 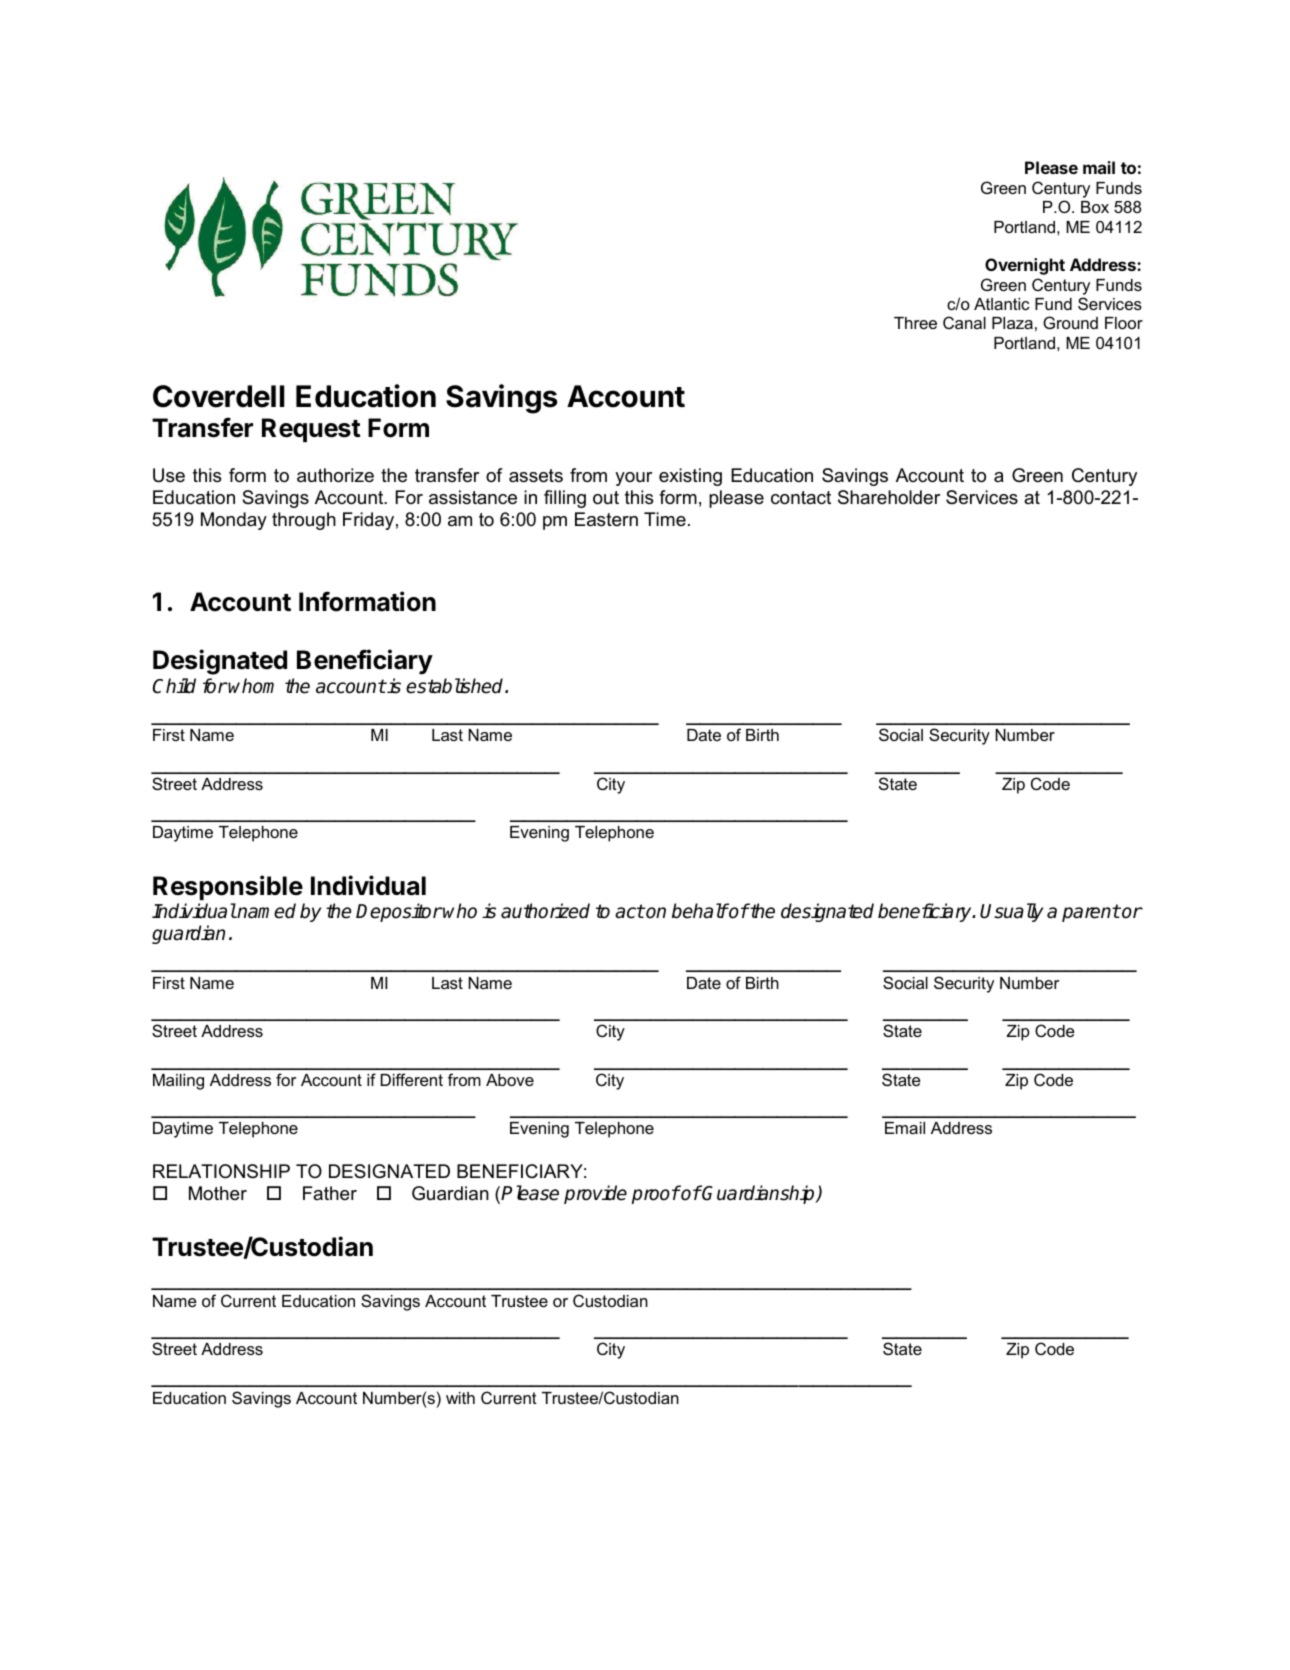 I want to click on Usually, so click(x=1011, y=912).
